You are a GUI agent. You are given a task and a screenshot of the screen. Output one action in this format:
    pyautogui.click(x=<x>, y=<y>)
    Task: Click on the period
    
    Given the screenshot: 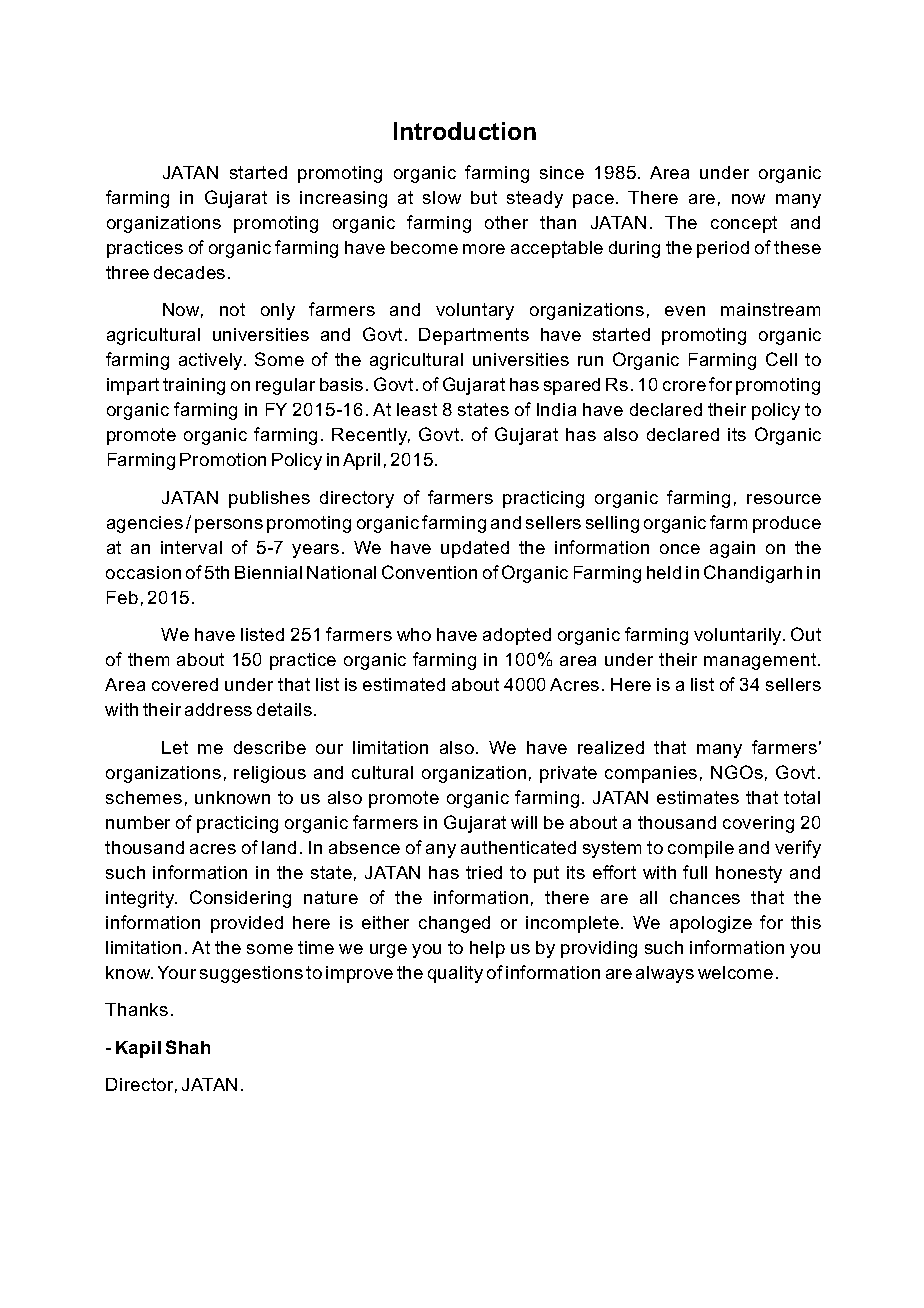 What is the action you would take?
    pyautogui.click(x=723, y=249)
